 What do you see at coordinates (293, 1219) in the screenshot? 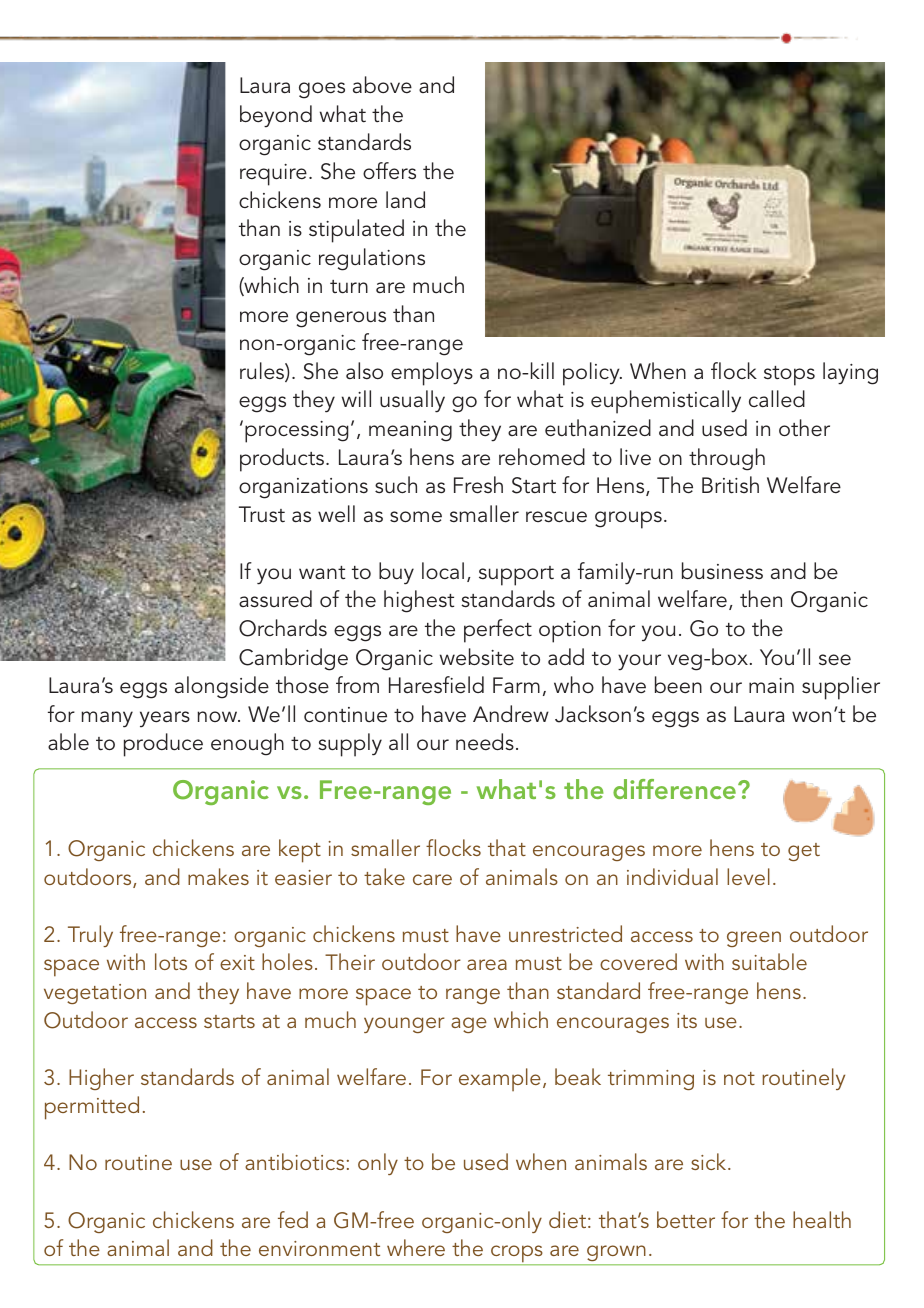
I see `fed` at bounding box center [293, 1219].
